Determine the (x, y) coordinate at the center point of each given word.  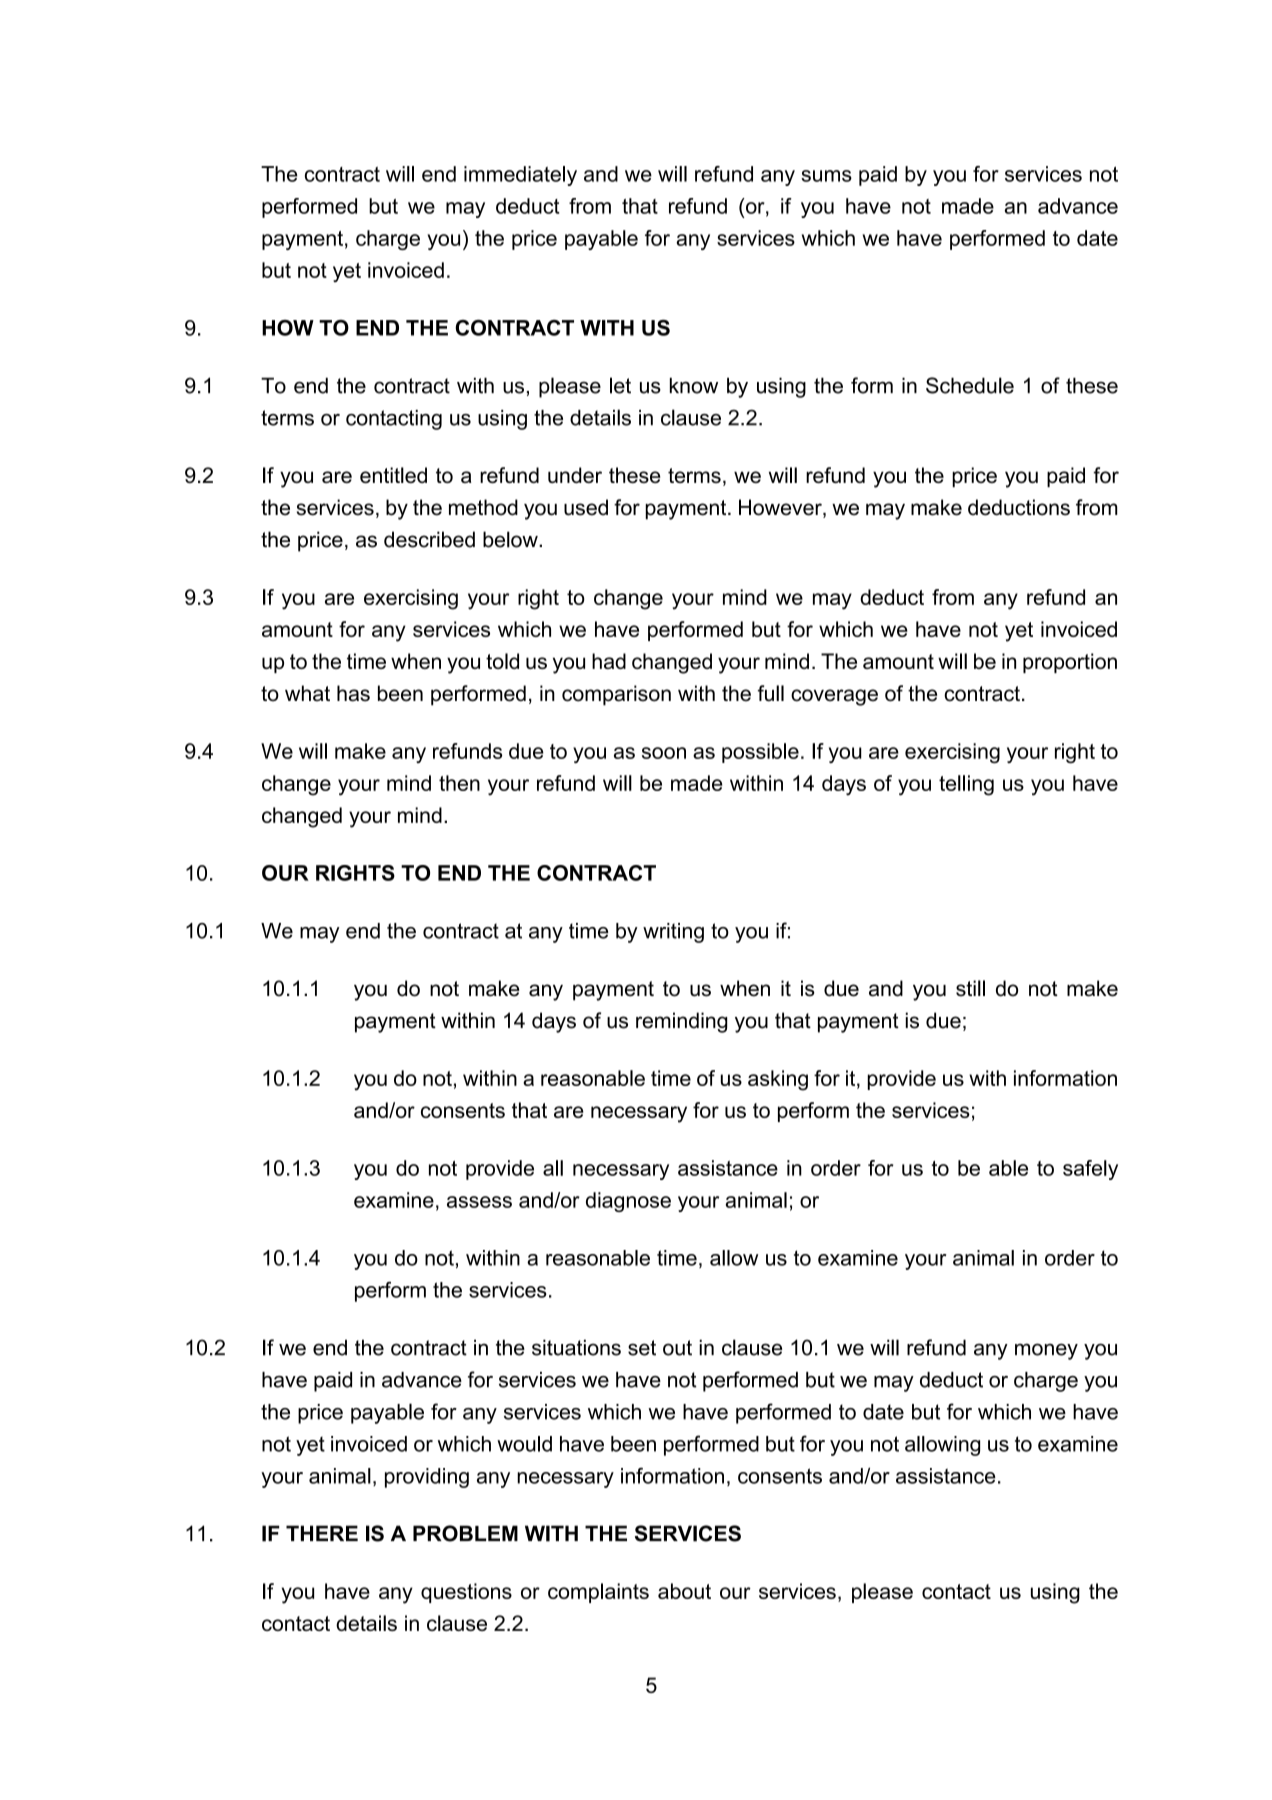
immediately (520, 176)
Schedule (970, 385)
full (771, 693)
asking (778, 1080)
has (353, 693)
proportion (1070, 663)
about (684, 1591)
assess (479, 1202)
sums (826, 176)
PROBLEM (465, 1533)
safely (1090, 1170)
